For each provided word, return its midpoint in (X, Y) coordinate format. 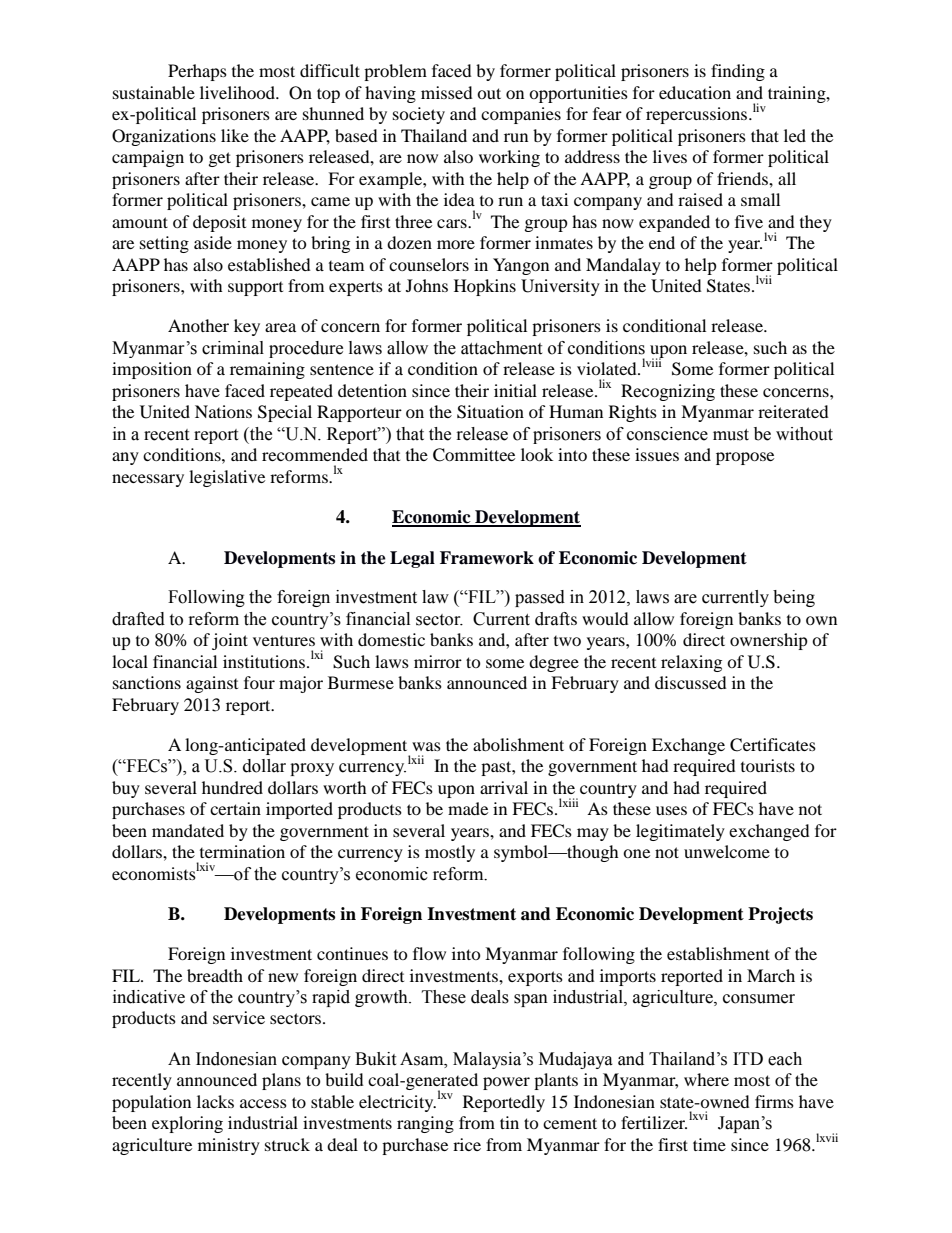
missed (447, 92)
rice (467, 1144)
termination (242, 851)
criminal (233, 348)
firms (774, 1101)
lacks (215, 1101)
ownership (769, 641)
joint (230, 641)
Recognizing (668, 392)
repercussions (698, 115)
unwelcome (727, 851)
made (468, 808)
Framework (487, 558)
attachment (501, 348)
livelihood (239, 92)
